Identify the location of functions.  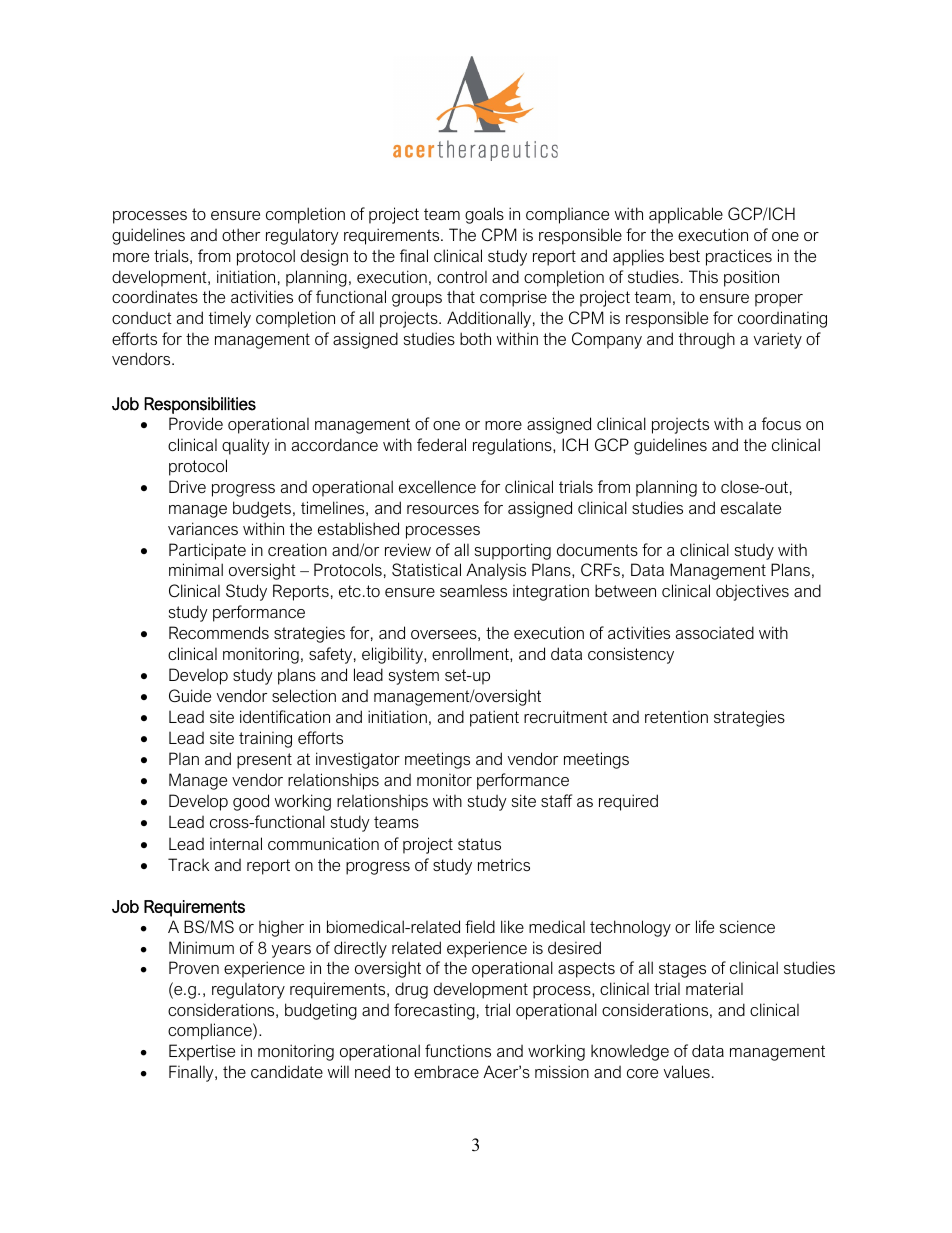
(458, 1050).
